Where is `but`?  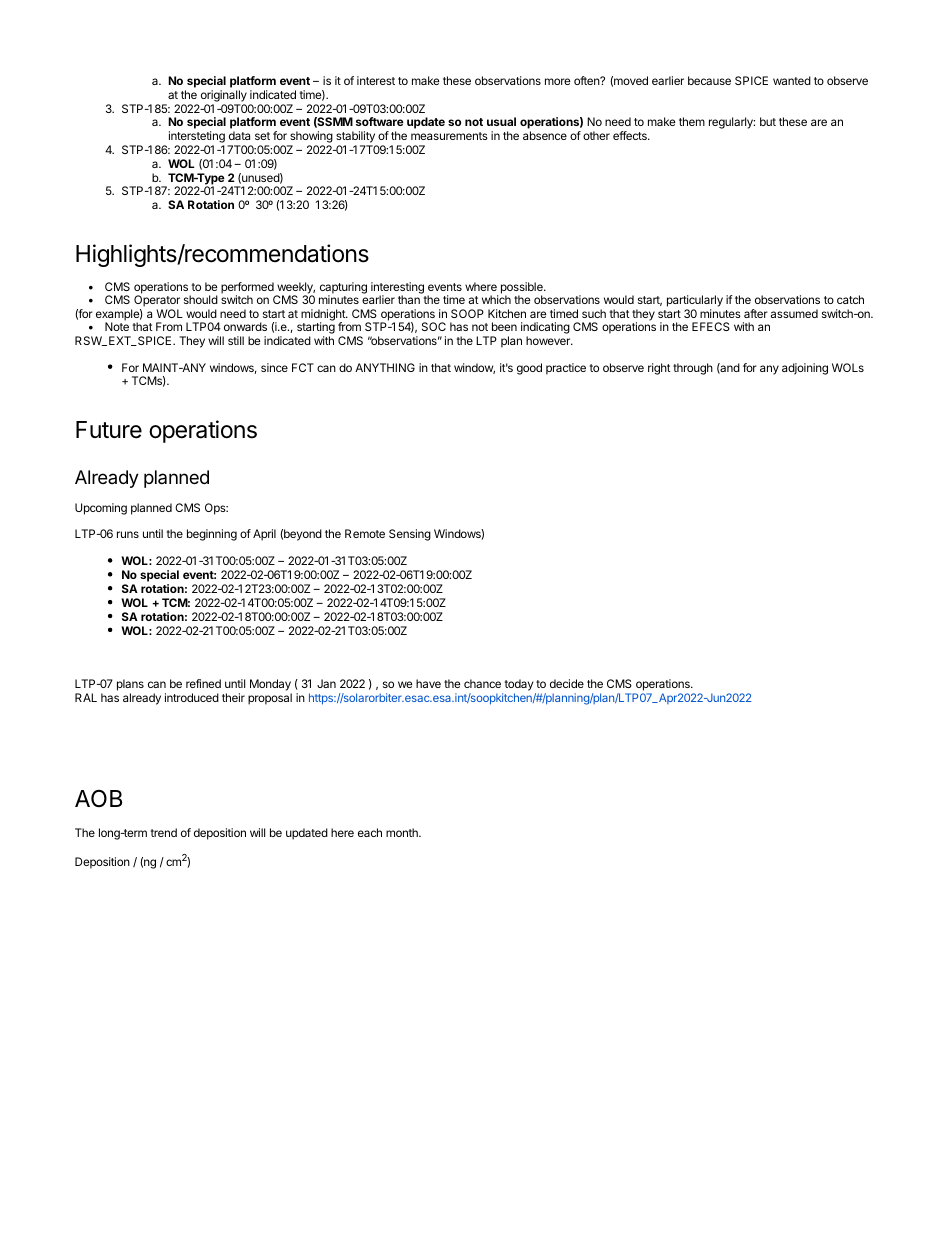
but is located at coordinates (768, 121).
